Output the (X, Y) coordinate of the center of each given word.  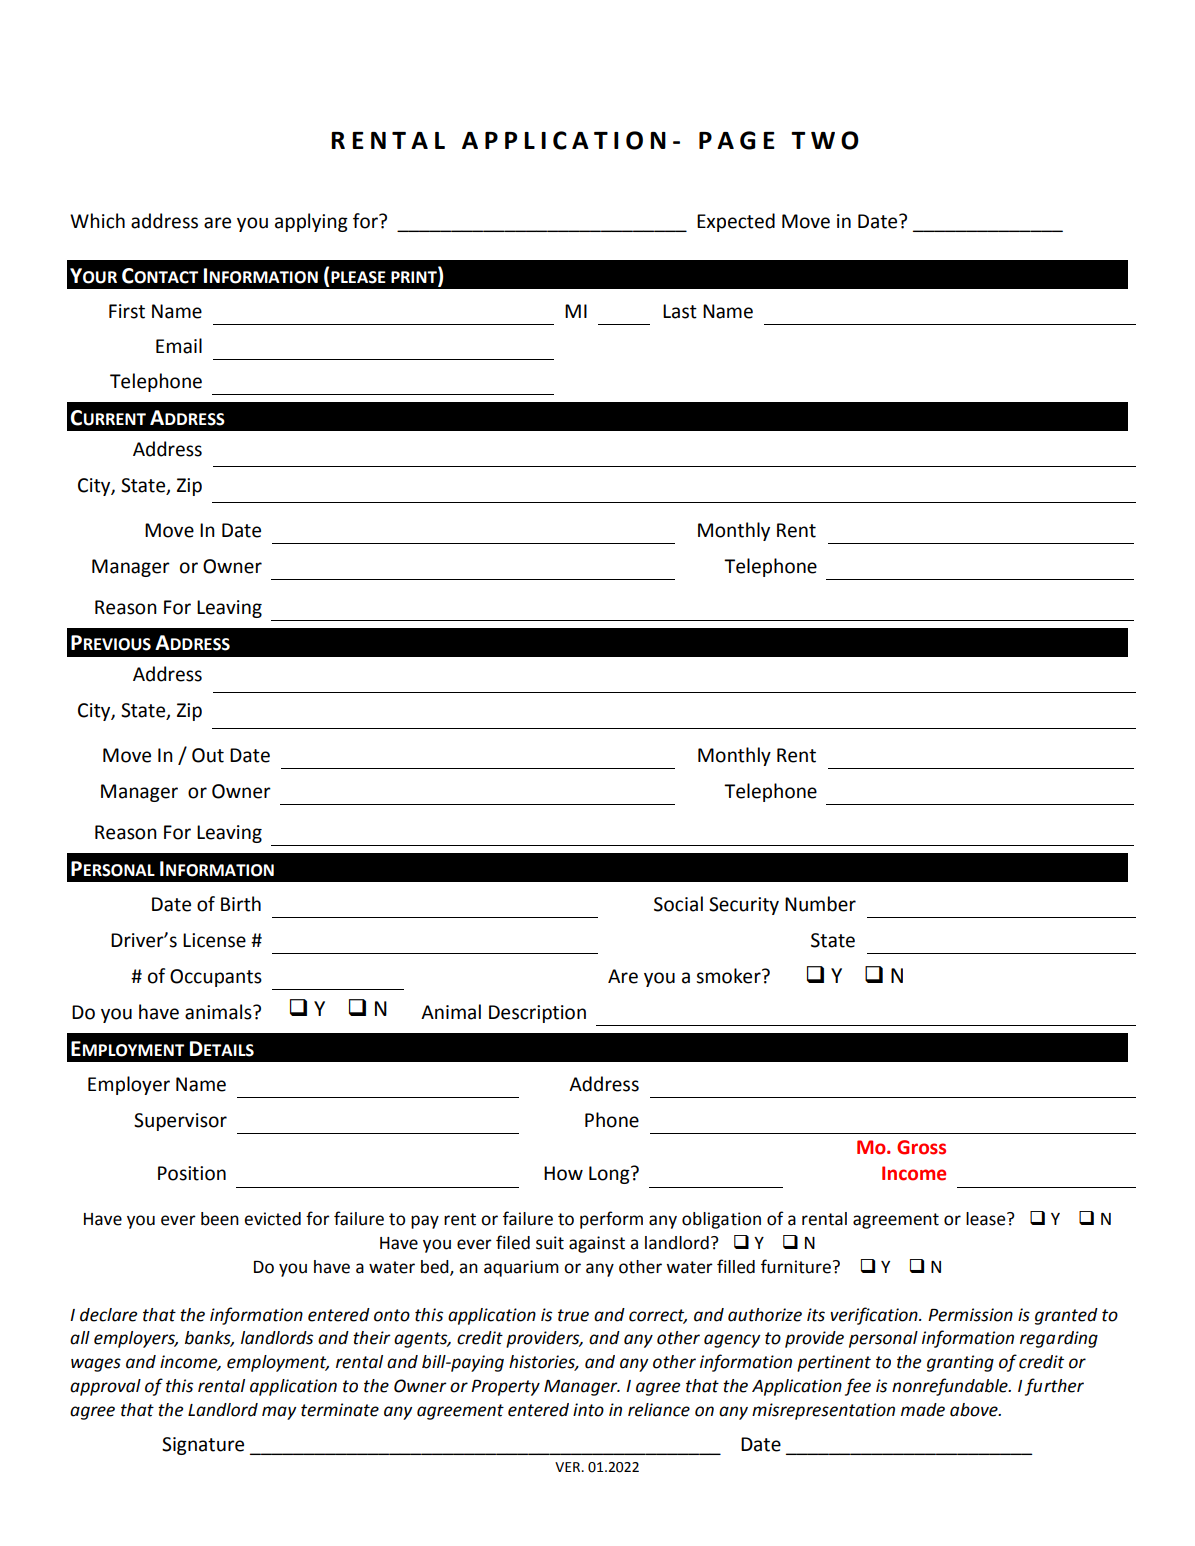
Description (537, 1014)
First (127, 311)
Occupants (216, 978)
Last (680, 311)
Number (820, 904)
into (588, 1410)
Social (678, 904)
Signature (203, 1446)
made (923, 1410)
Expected (736, 222)
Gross (921, 1147)
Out (208, 755)
